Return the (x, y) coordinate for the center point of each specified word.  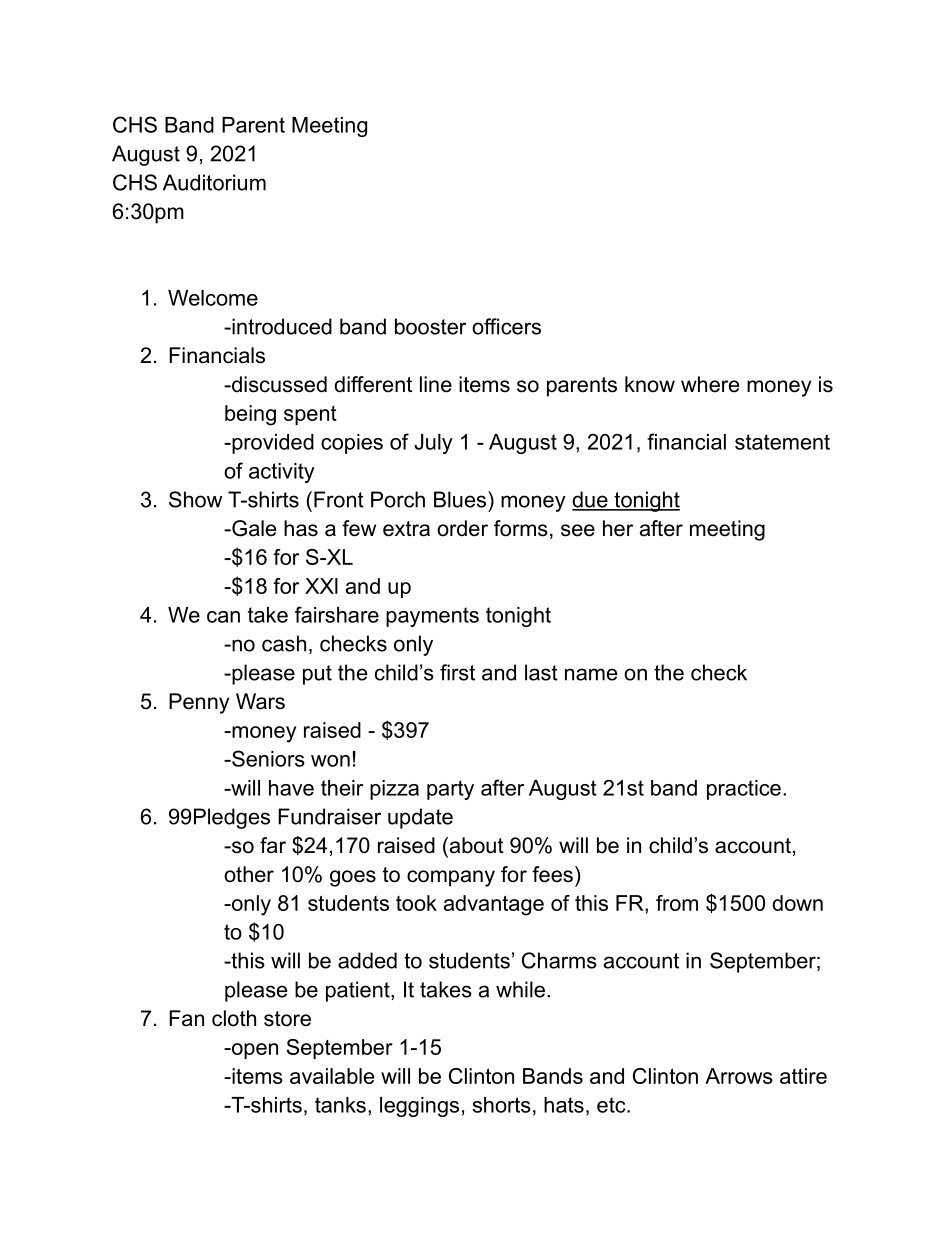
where (710, 384)
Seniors (267, 758)
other (249, 874)
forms (521, 528)
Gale (253, 528)
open (253, 1051)
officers (506, 326)
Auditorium (214, 182)
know (650, 384)
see (578, 530)
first (457, 672)
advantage (494, 905)
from (677, 903)
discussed (278, 384)
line (436, 384)
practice (744, 790)
